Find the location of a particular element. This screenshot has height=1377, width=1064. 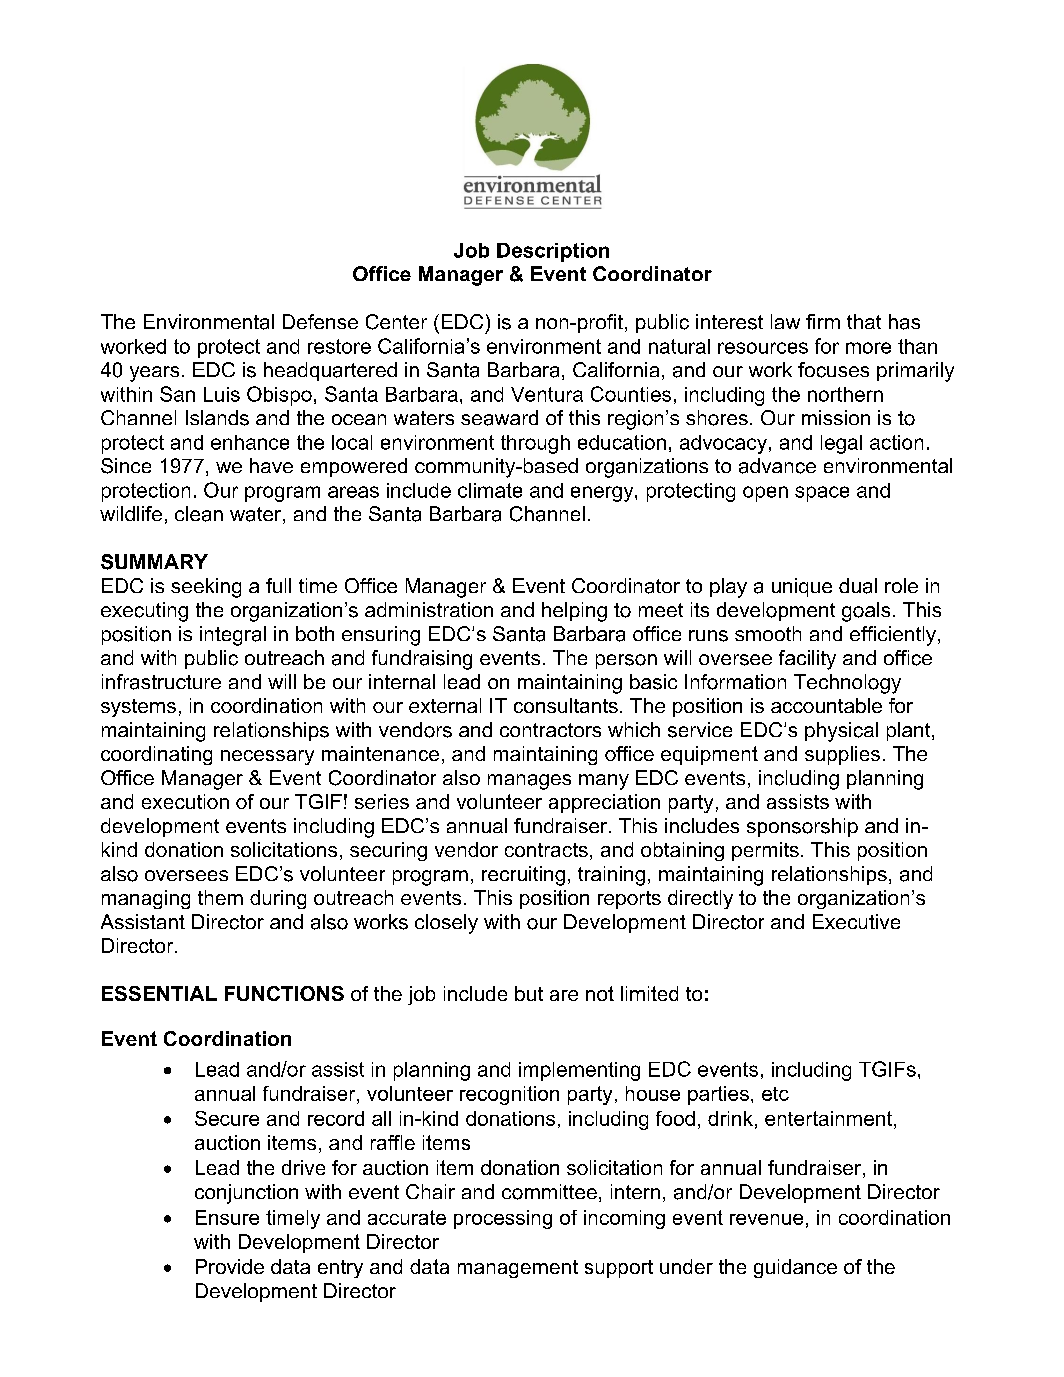

Defense is located at coordinates (320, 321).
